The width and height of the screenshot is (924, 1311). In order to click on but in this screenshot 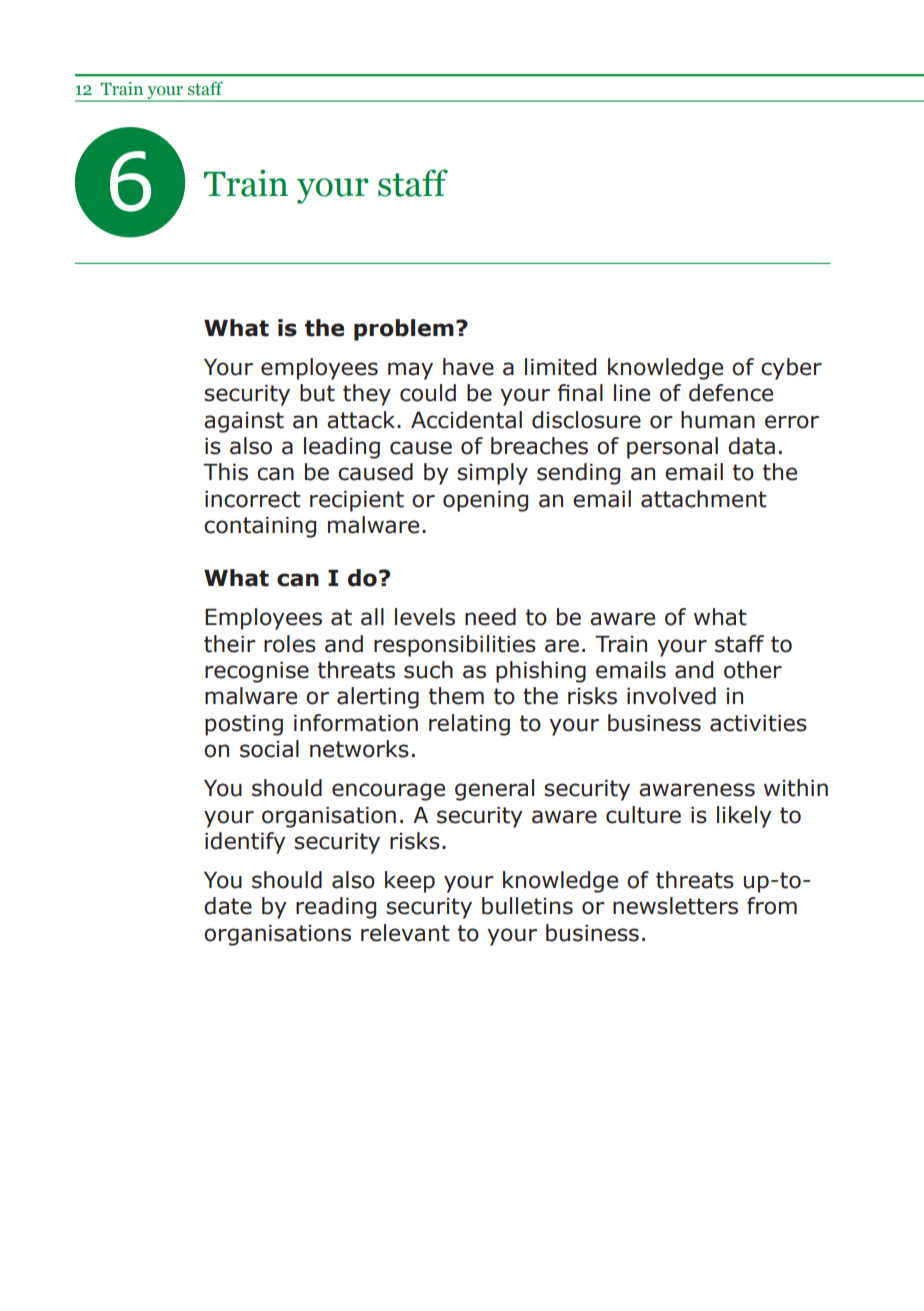, I will do `click(317, 393)`.
